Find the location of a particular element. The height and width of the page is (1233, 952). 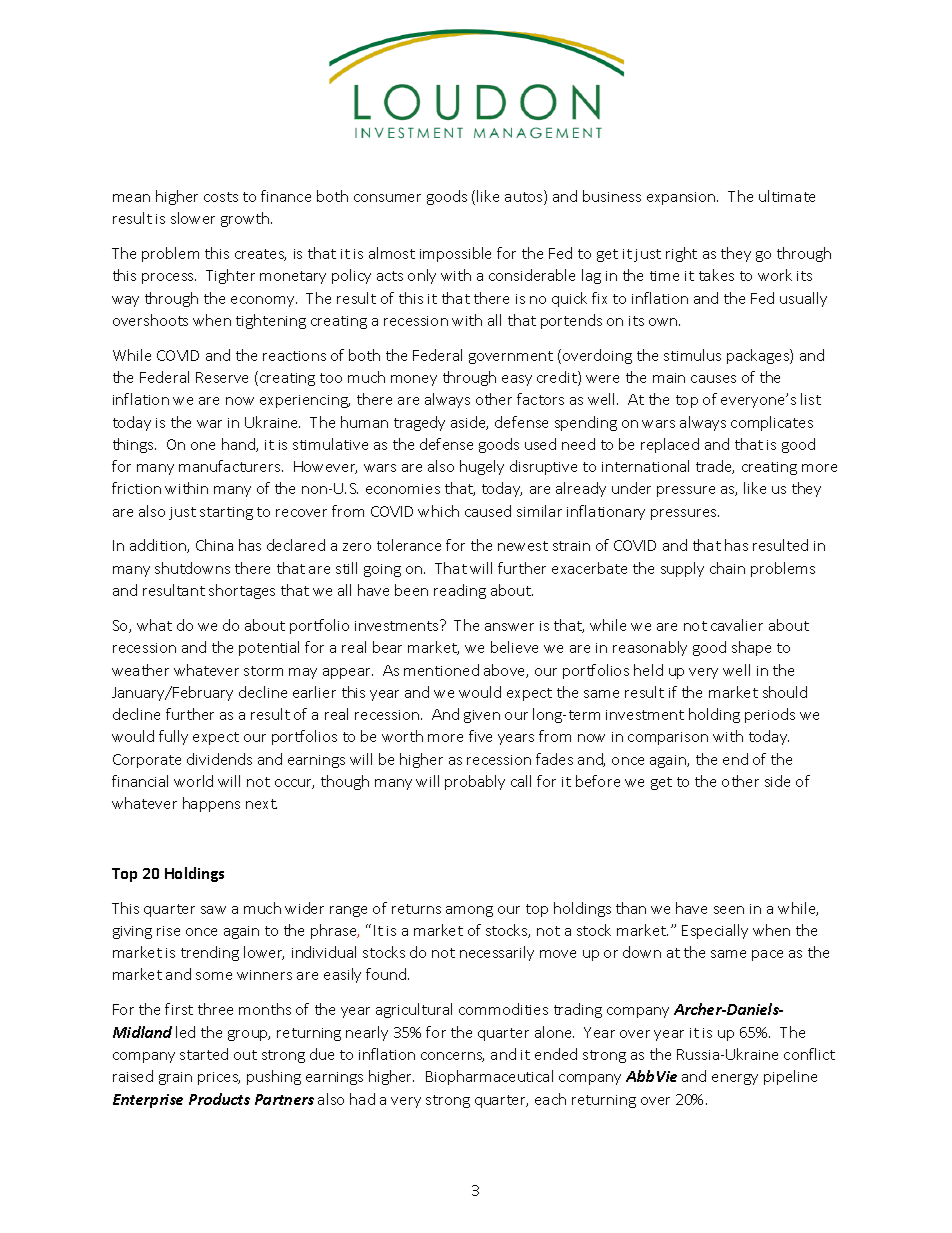

hugely is located at coordinates (482, 467).
